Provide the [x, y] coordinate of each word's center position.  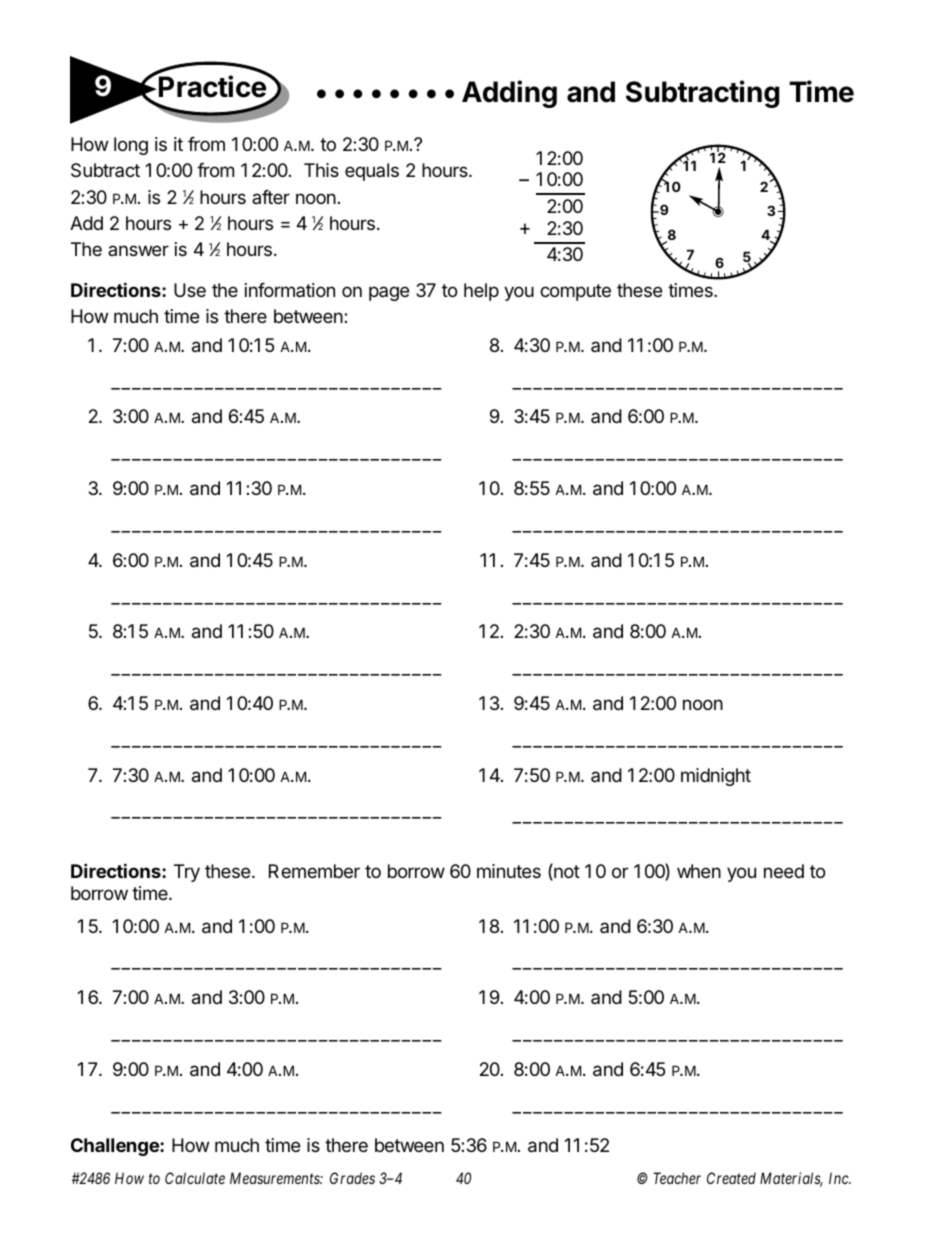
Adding [509, 94]
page [389, 293]
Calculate [195, 1178]
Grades [352, 1178]
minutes [509, 871]
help [481, 292]
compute [575, 292]
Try [187, 873]
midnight [716, 777]
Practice [213, 86]
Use [190, 290]
